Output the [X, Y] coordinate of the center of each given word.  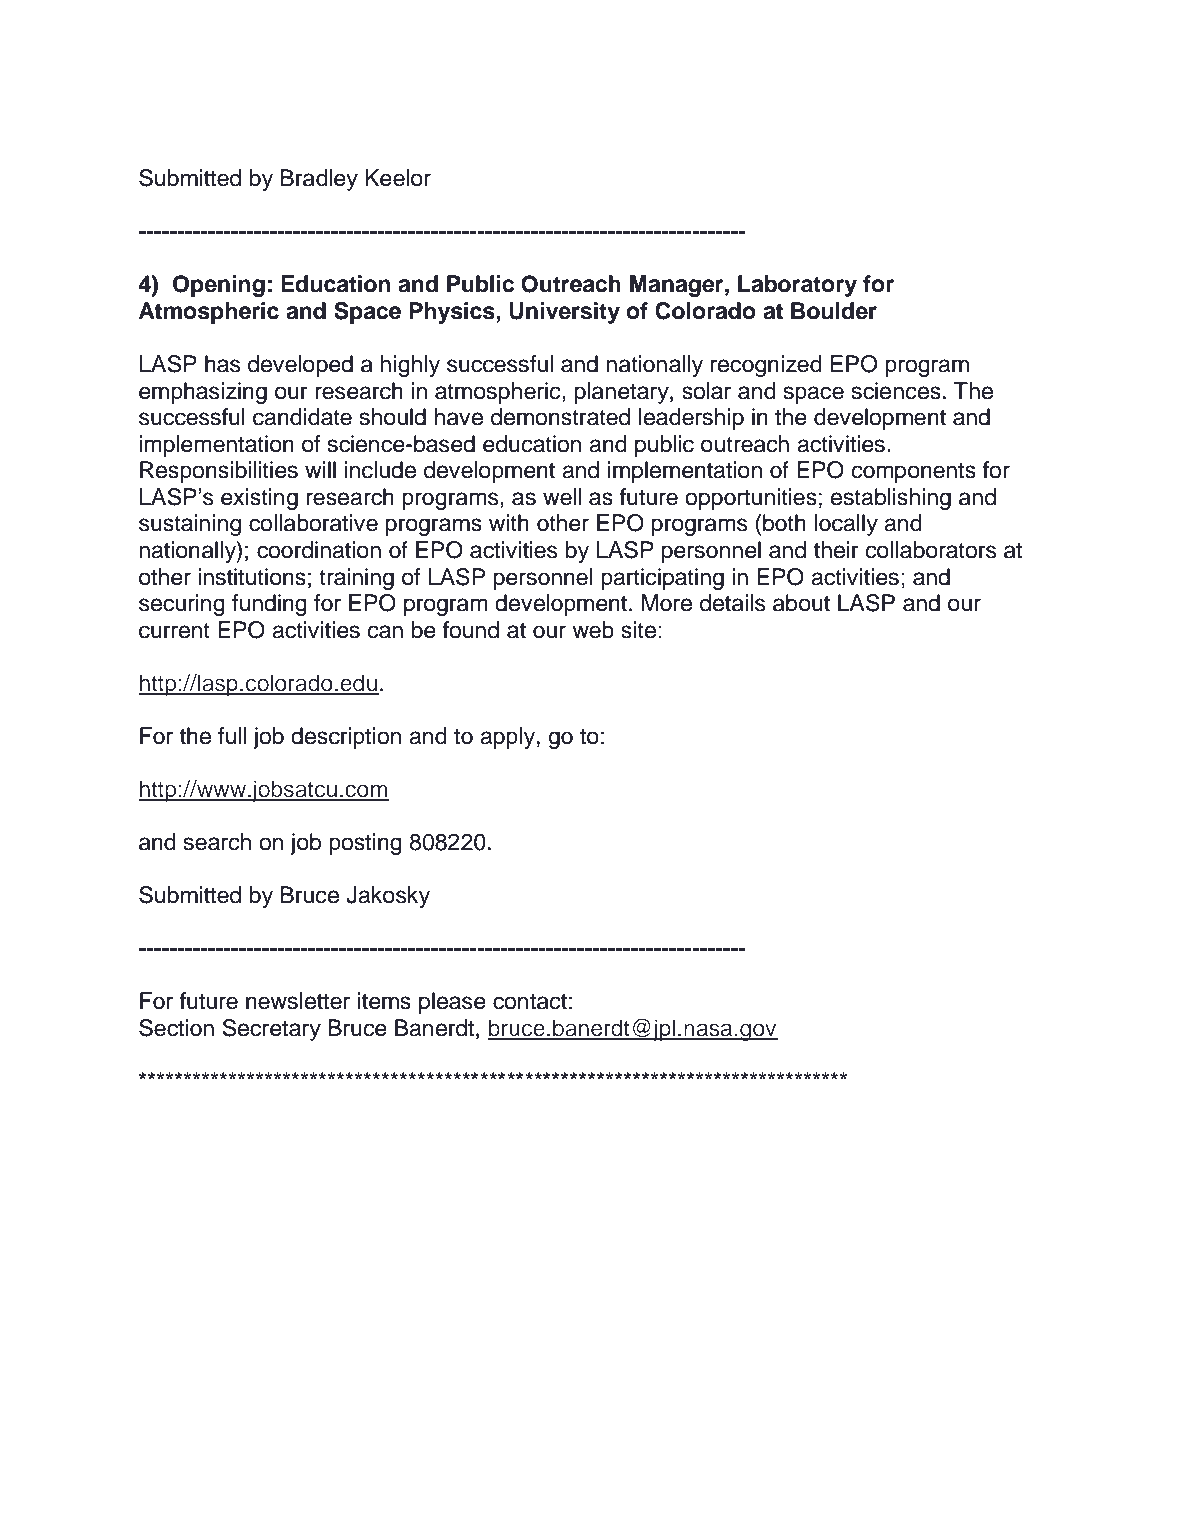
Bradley [319, 180]
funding [269, 605]
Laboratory [797, 286]
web [593, 630]
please [452, 1003]
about [801, 603]
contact [530, 1002]
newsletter [298, 1001]
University [564, 313]
